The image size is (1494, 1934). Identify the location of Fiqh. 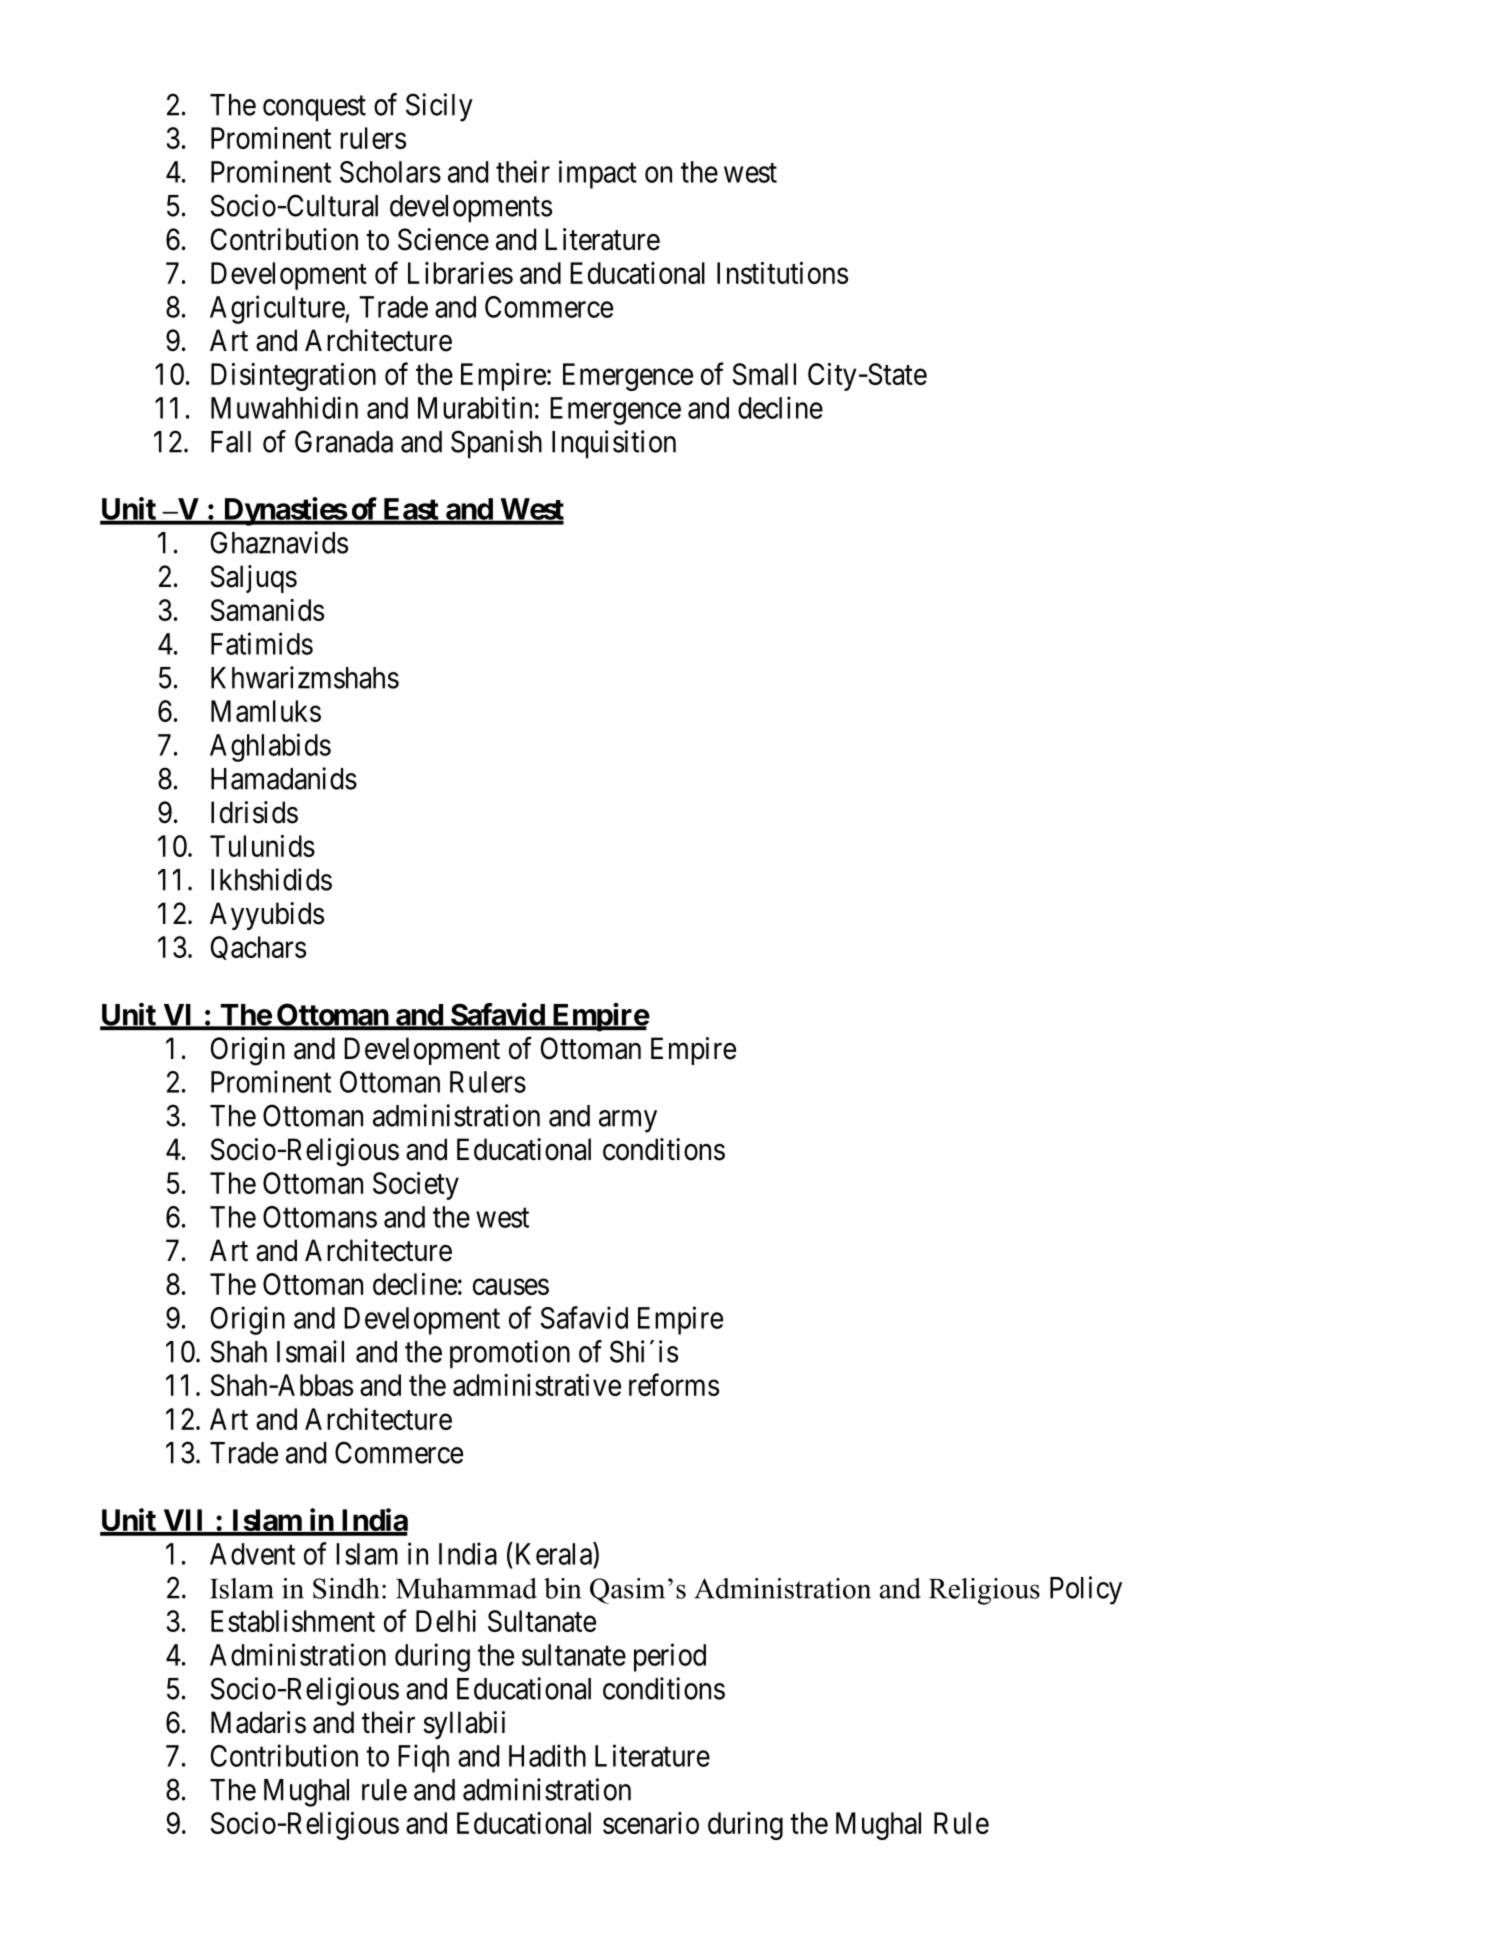
(423, 1758).
